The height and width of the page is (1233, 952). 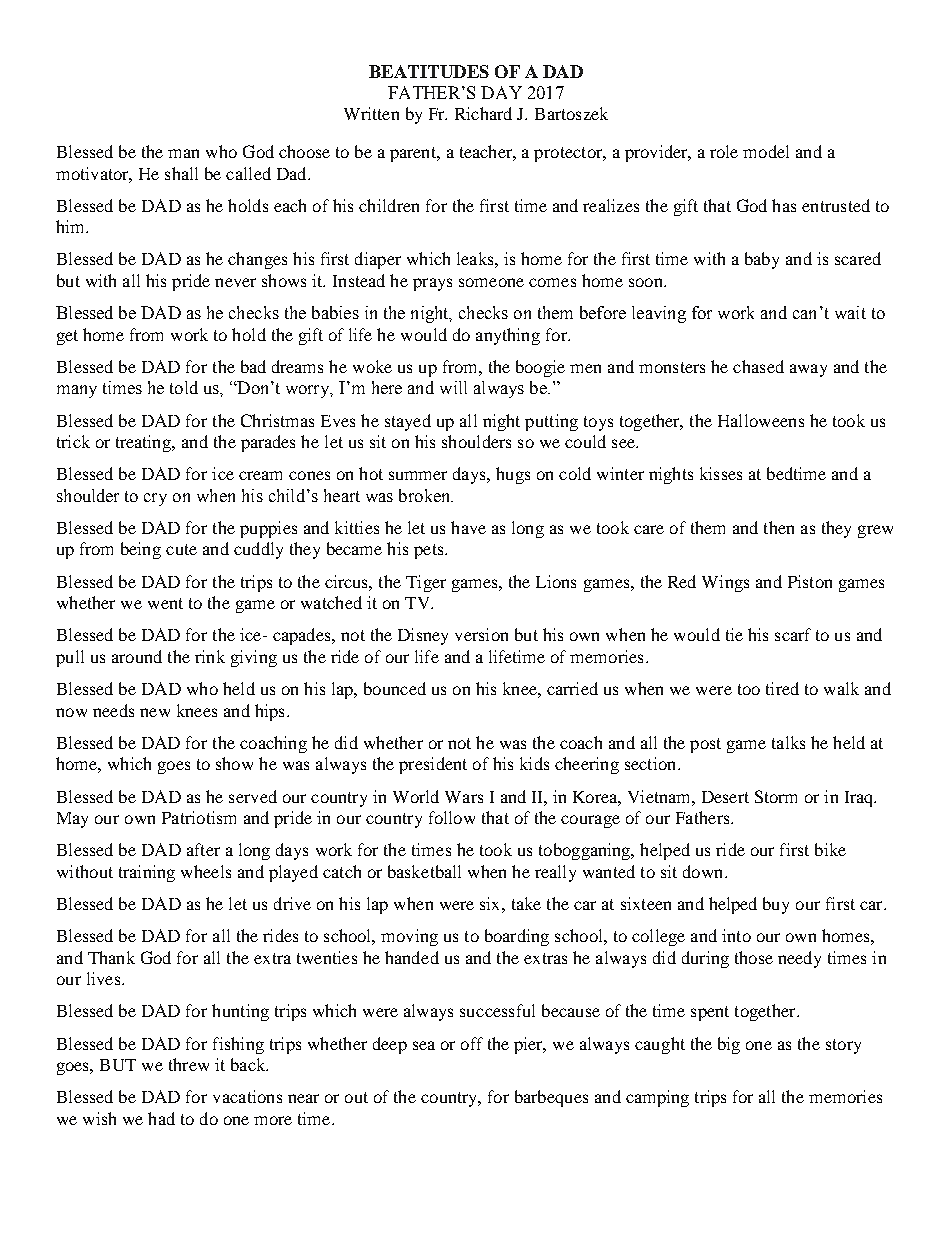 What do you see at coordinates (762, 260) in the page?
I see `baby` at bounding box center [762, 260].
